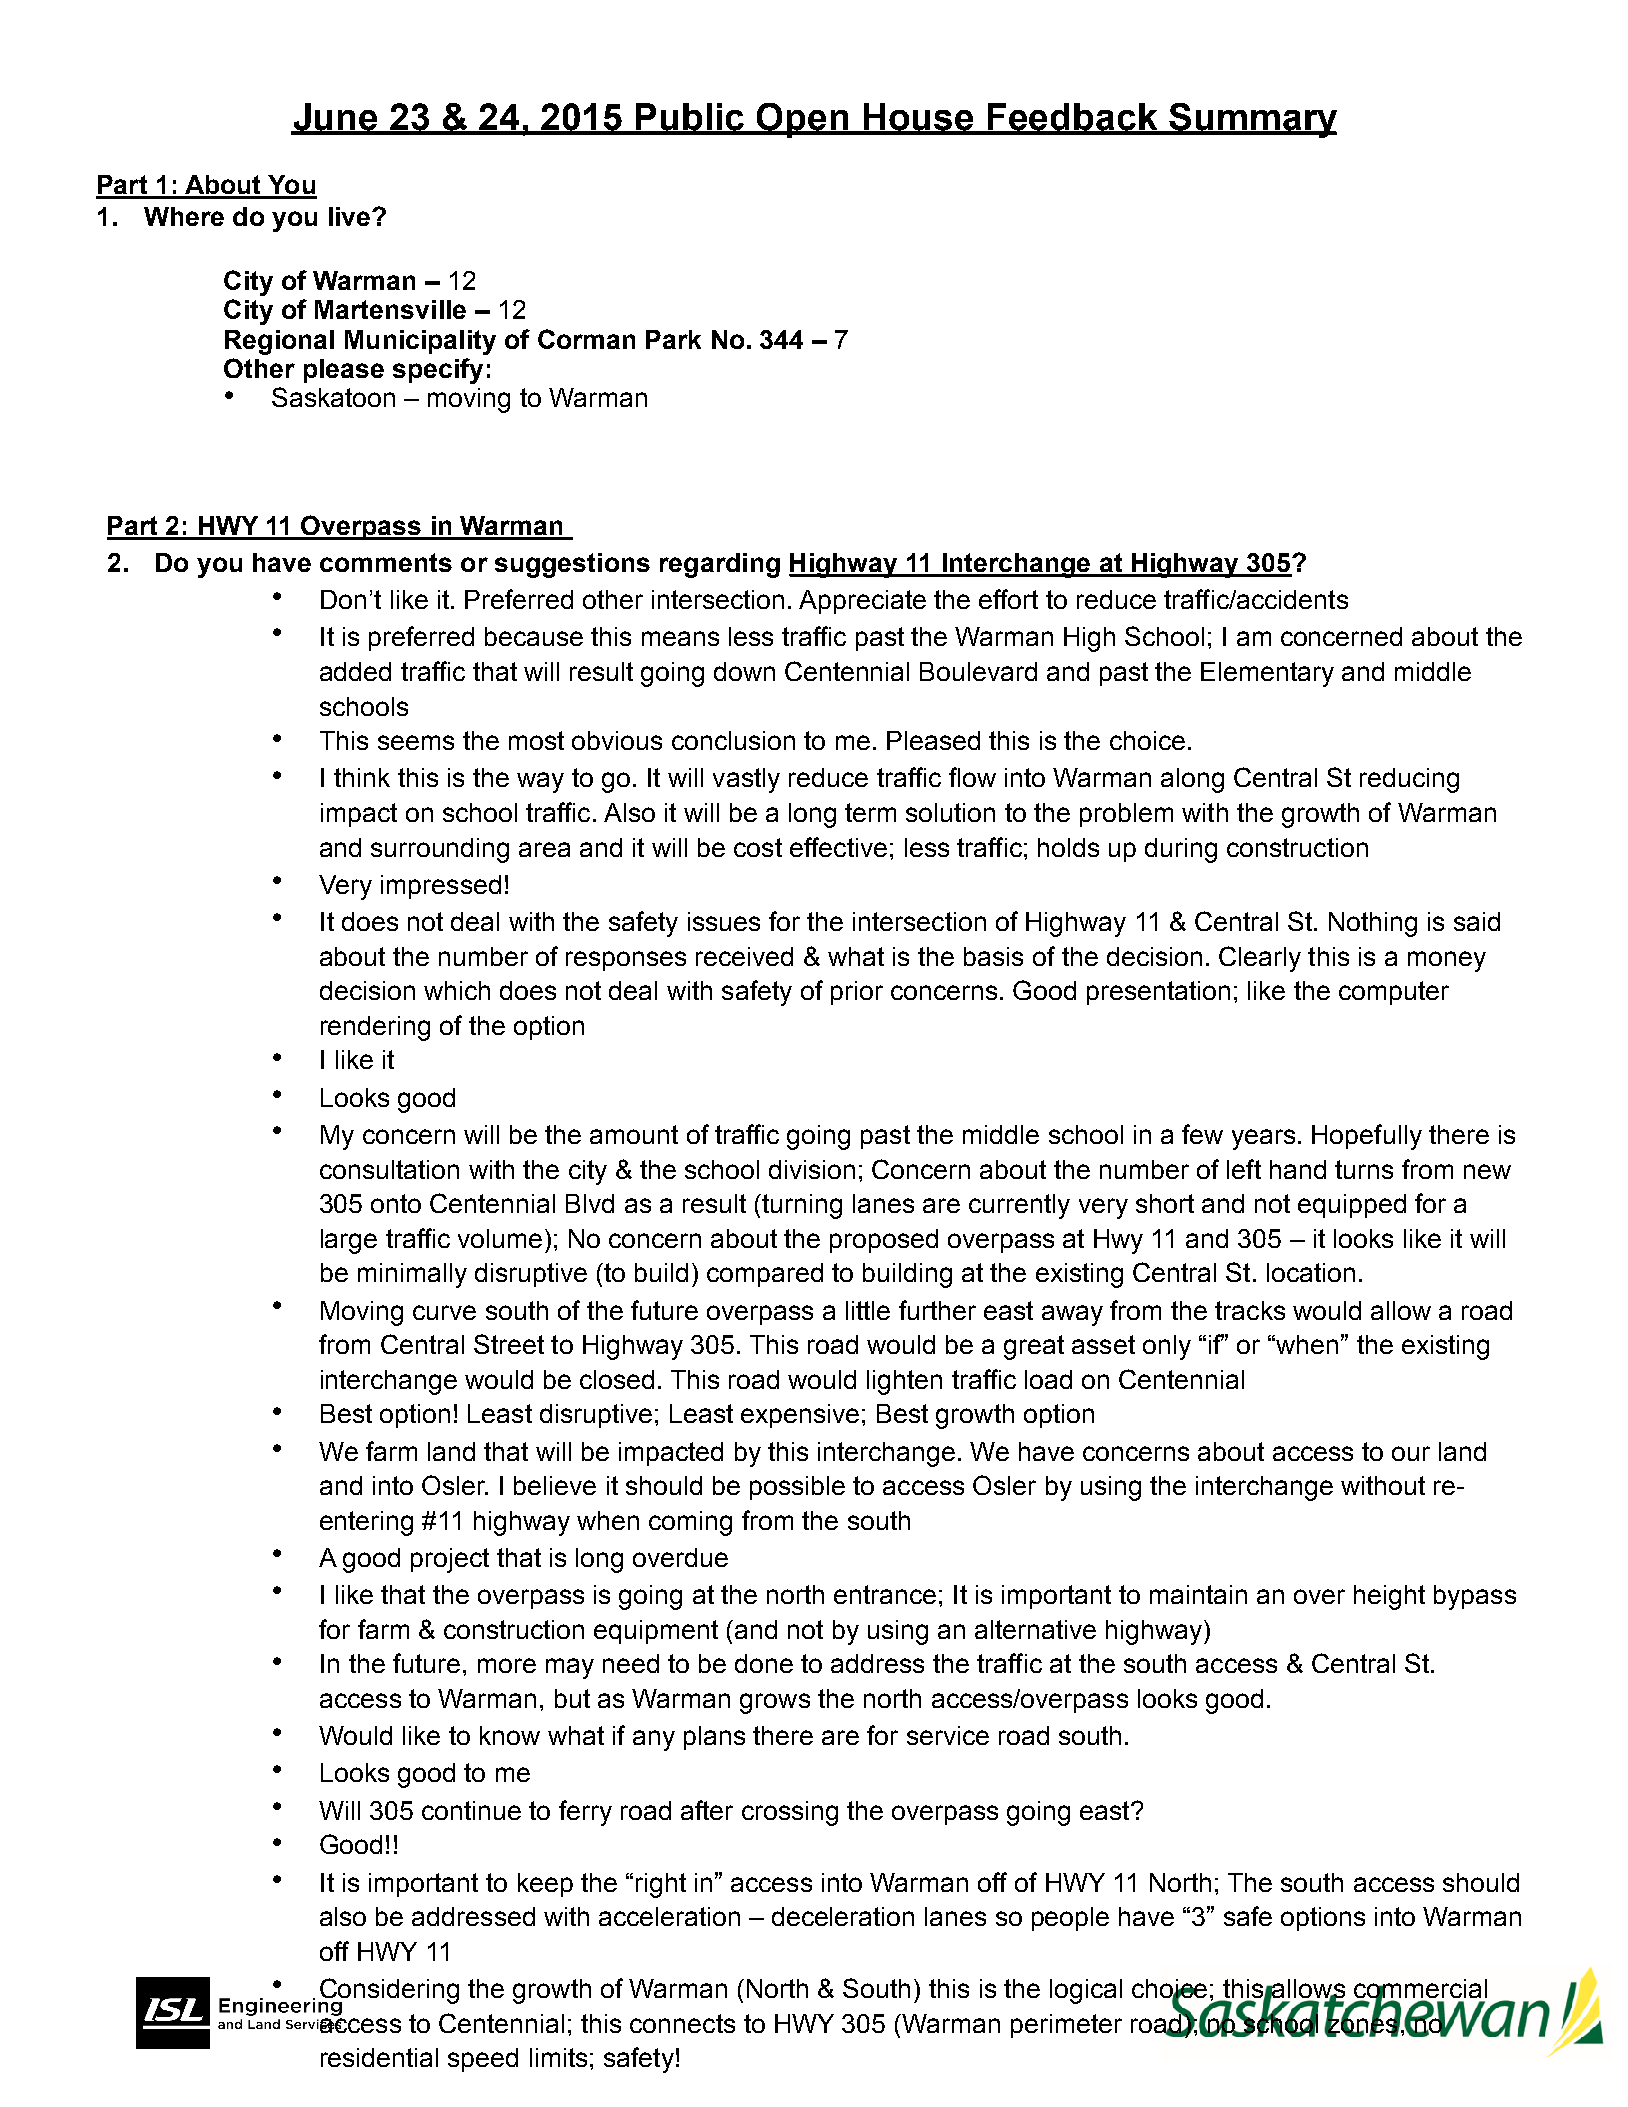 The image size is (1628, 2107). Describe the element at coordinates (388, 1992) in the document. I see `Considering` at that location.
